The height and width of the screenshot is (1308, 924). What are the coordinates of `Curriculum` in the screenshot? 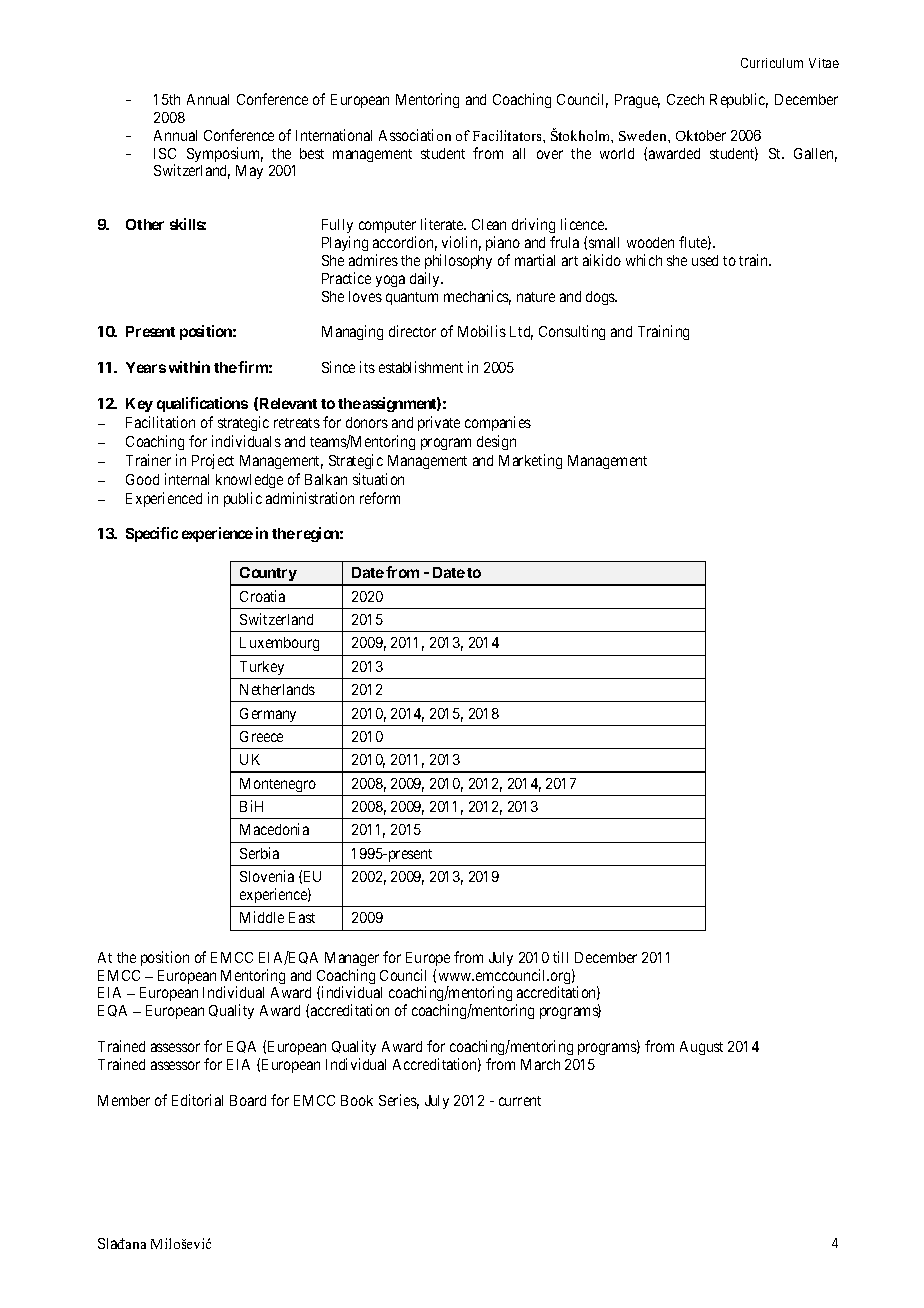 It's located at (772, 63).
